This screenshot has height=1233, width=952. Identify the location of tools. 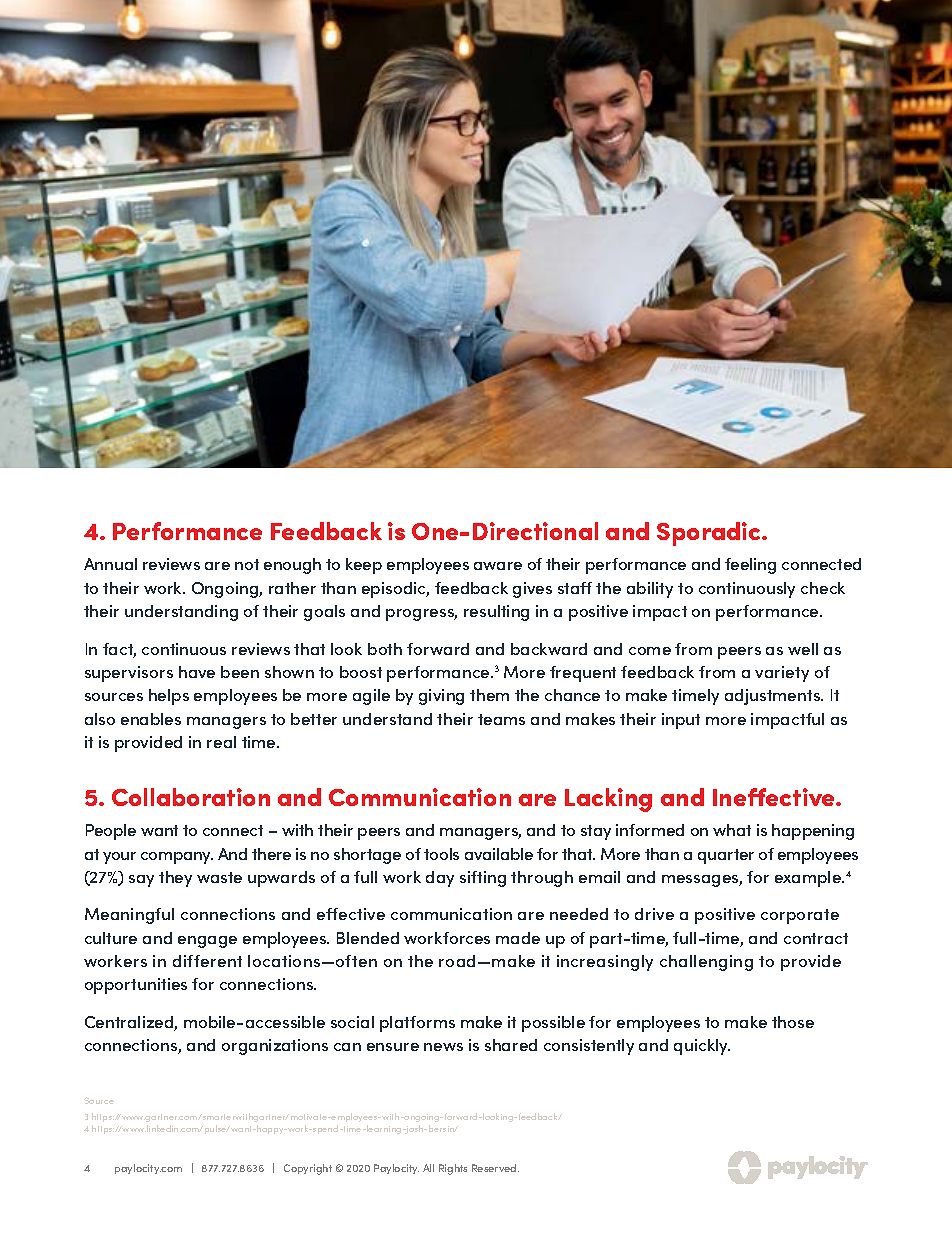
(441, 854).
